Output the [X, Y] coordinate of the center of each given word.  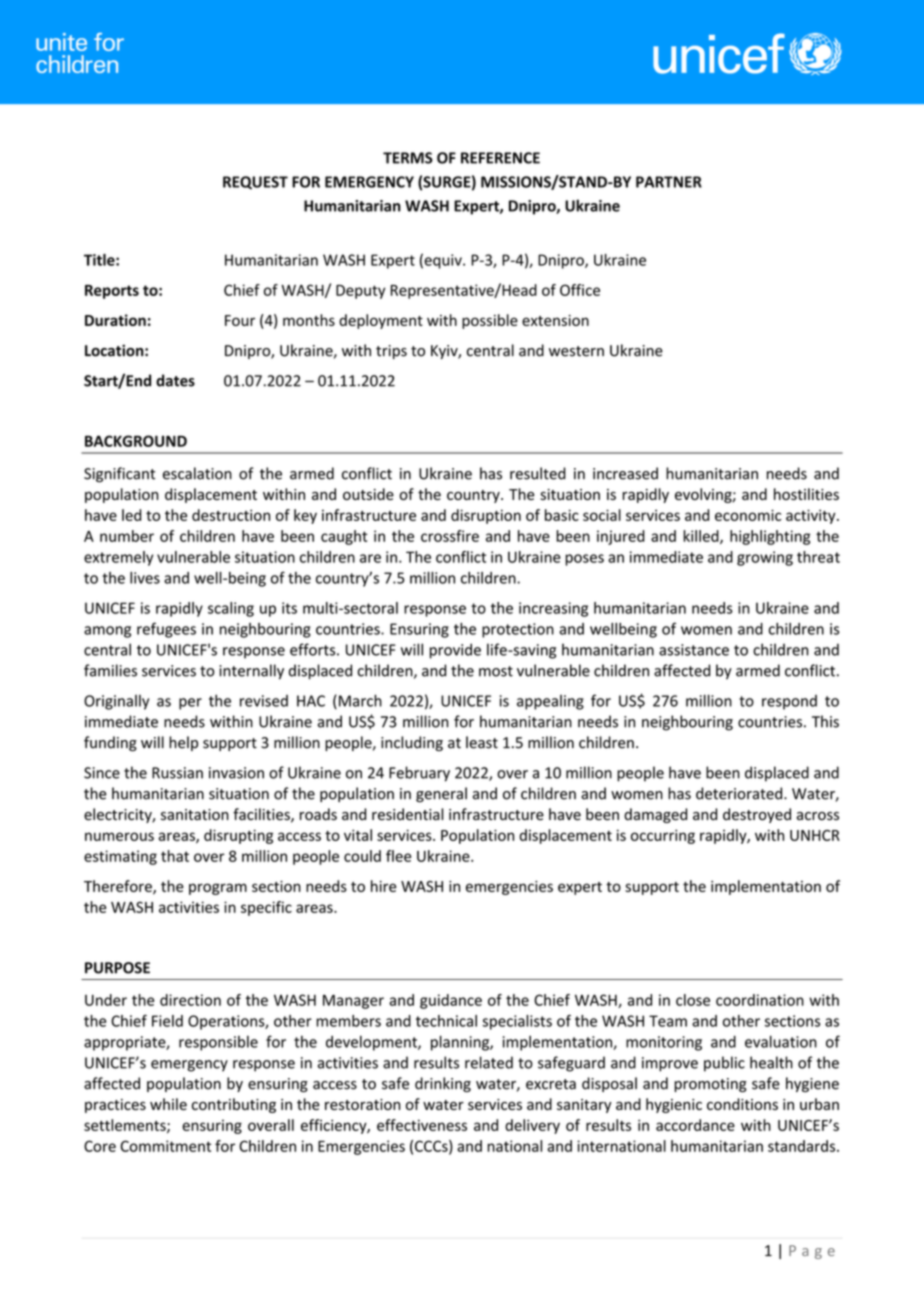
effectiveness [422, 1125]
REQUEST [255, 183]
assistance [694, 650]
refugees [166, 630]
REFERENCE [500, 158]
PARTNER [669, 182]
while [168, 1104]
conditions [742, 1104]
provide [455, 651]
